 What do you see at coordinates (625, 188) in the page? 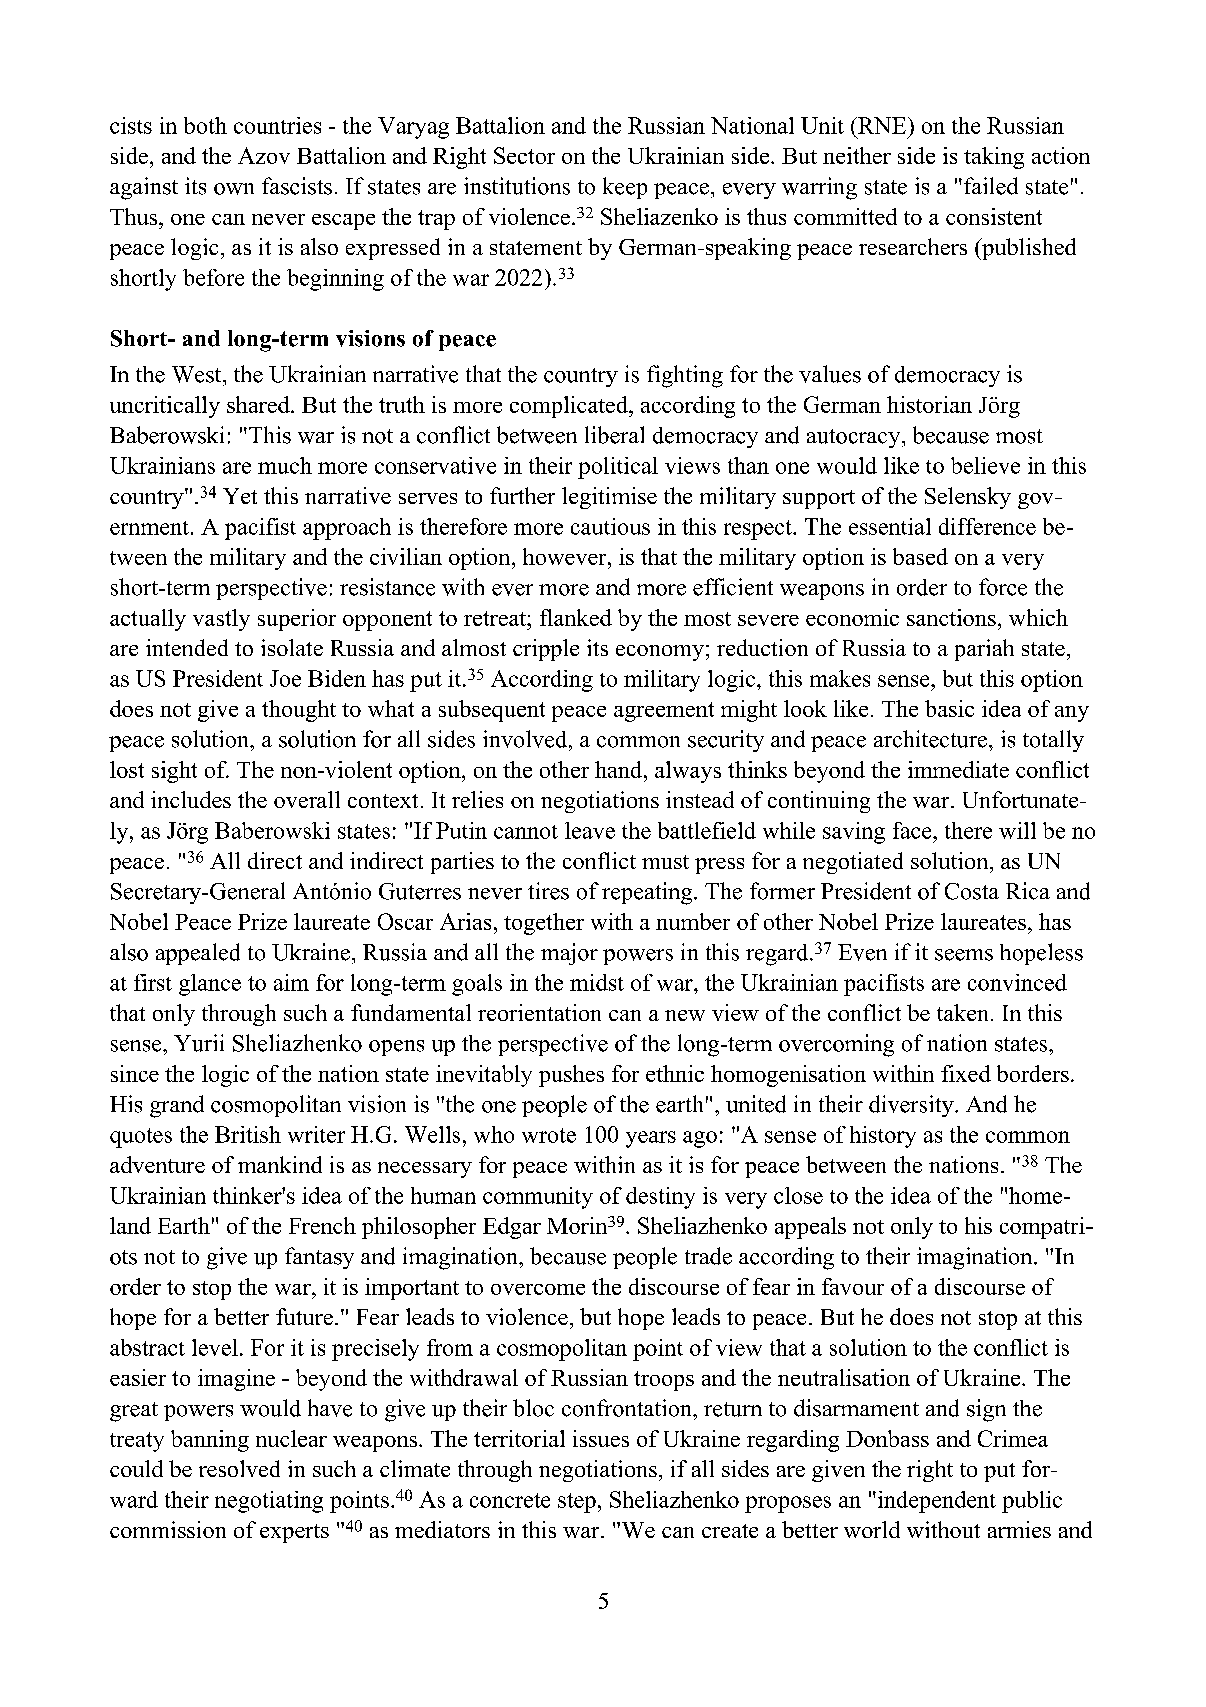
I see `keep` at bounding box center [625, 188].
